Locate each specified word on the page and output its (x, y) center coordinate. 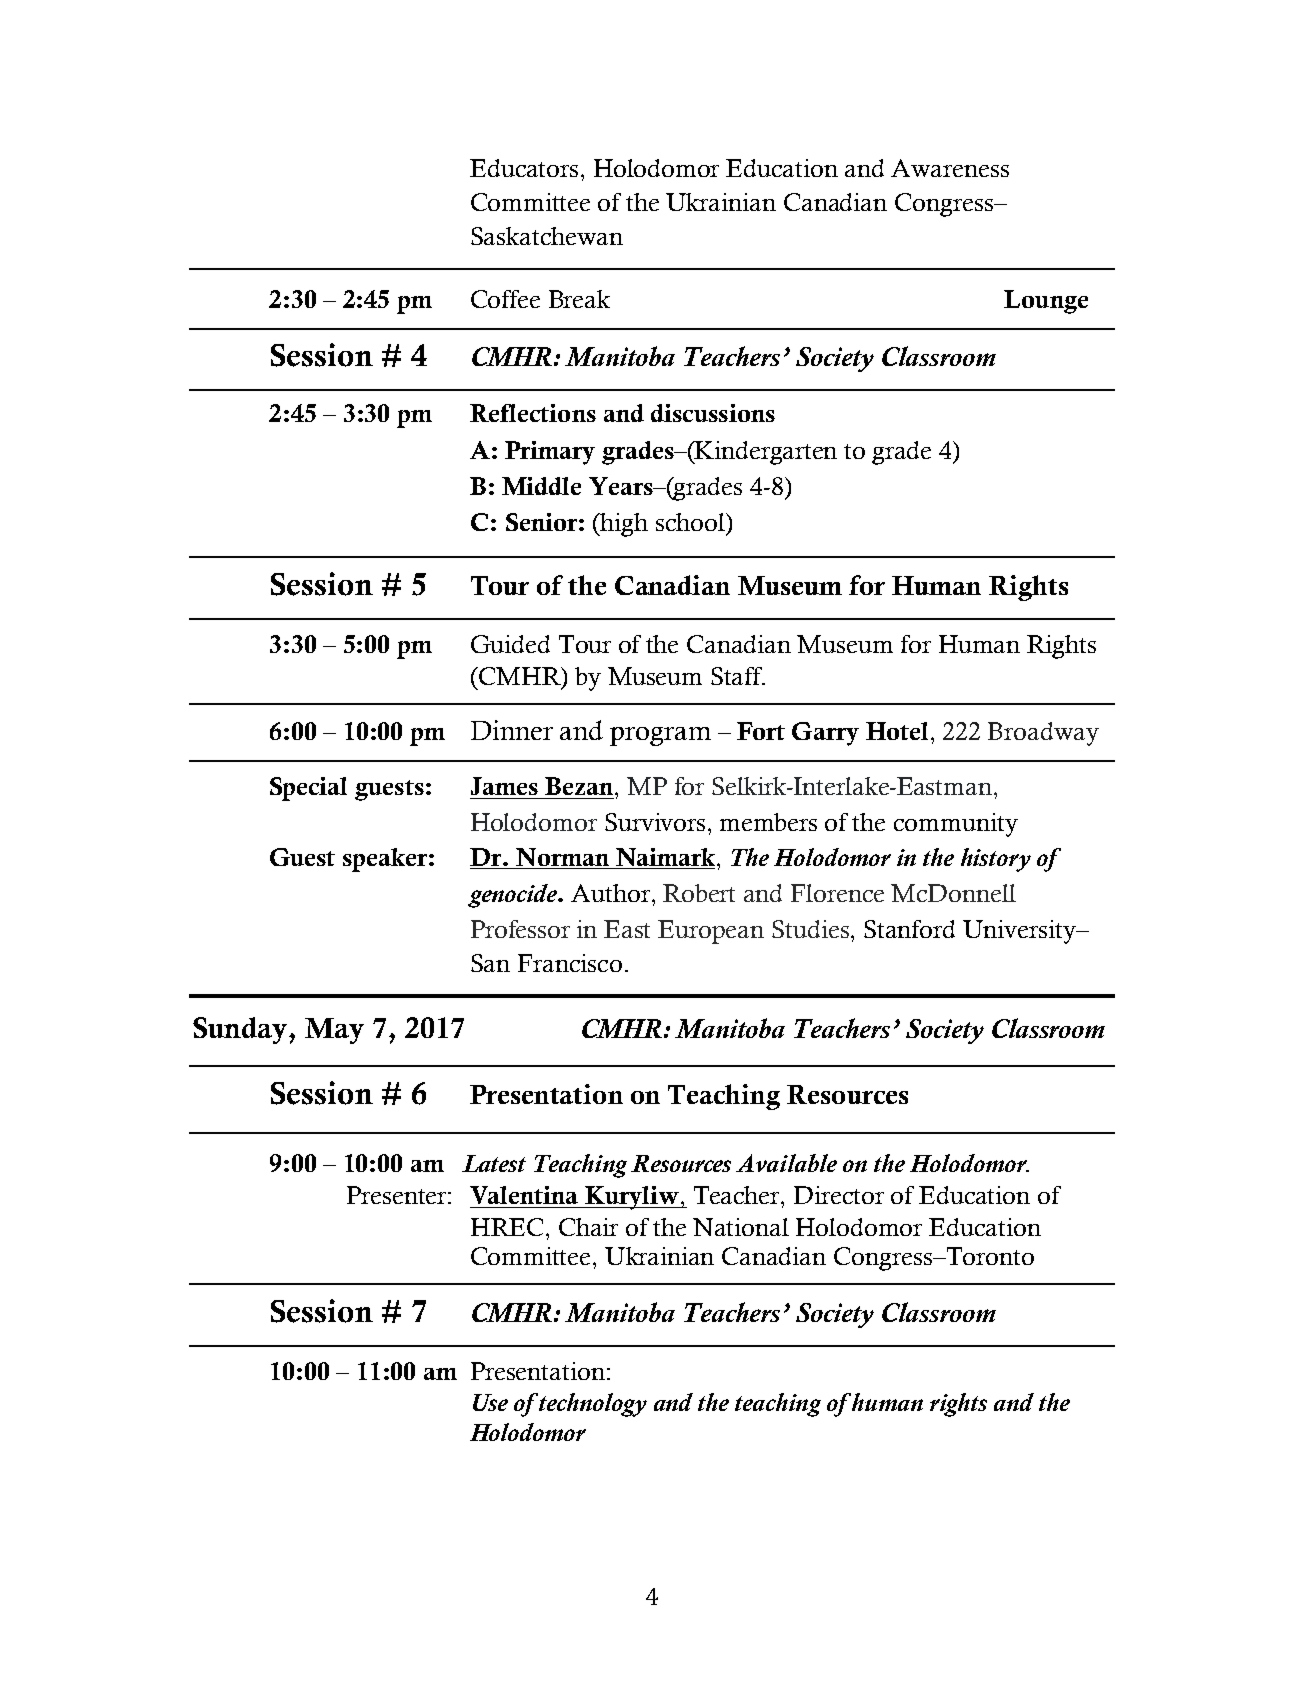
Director (839, 1195)
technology (592, 1405)
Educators (524, 168)
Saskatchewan (547, 236)
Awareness (950, 168)
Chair (588, 1227)
